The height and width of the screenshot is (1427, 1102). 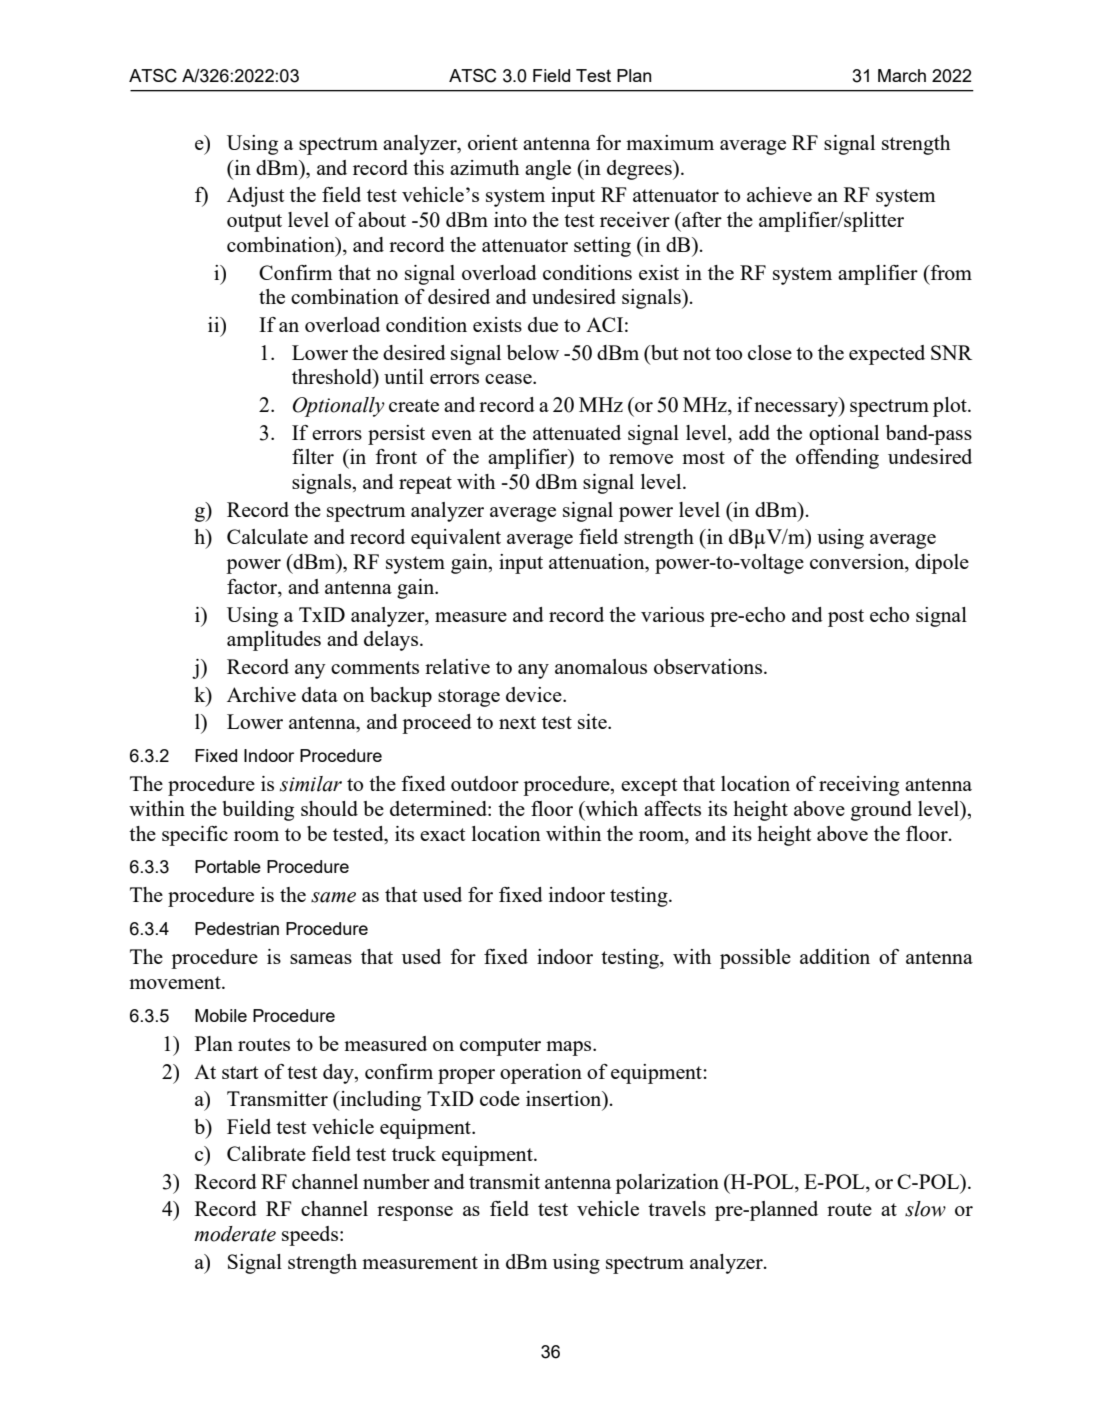 What do you see at coordinates (274, 641) in the screenshot?
I see `amplitudes` at bounding box center [274, 641].
